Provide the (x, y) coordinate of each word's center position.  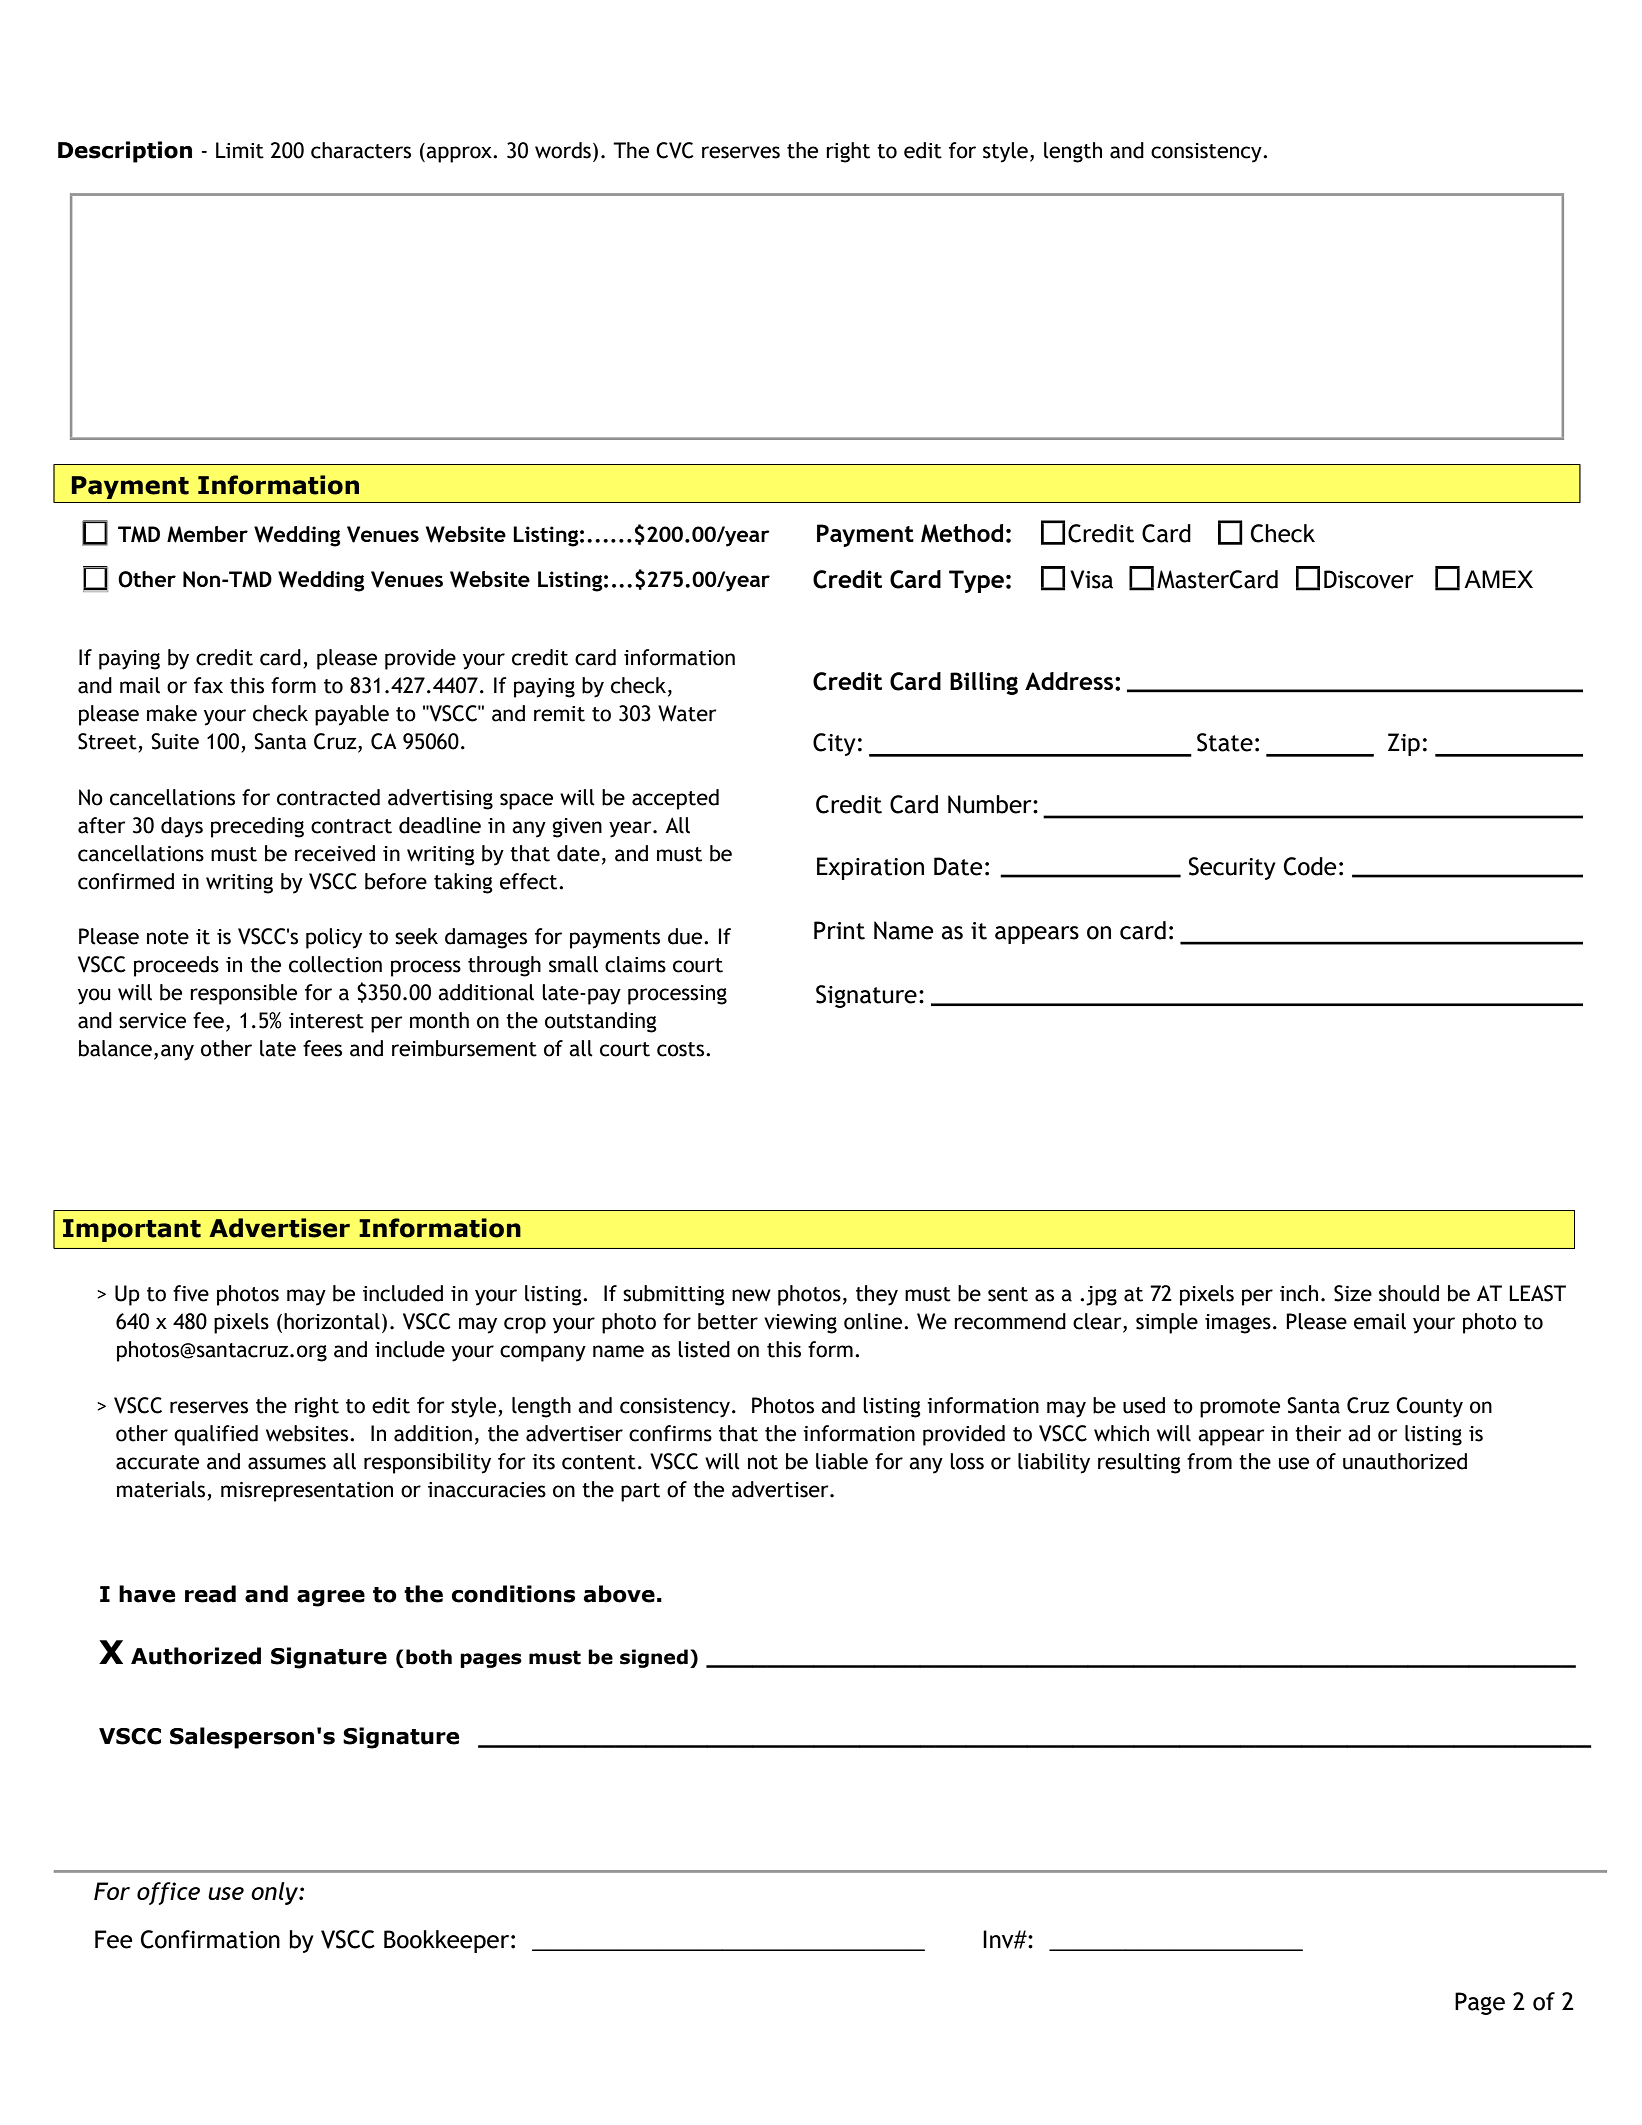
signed (654, 1658)
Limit (240, 150)
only (275, 1893)
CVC (675, 150)
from (1209, 1461)
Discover (1369, 579)
